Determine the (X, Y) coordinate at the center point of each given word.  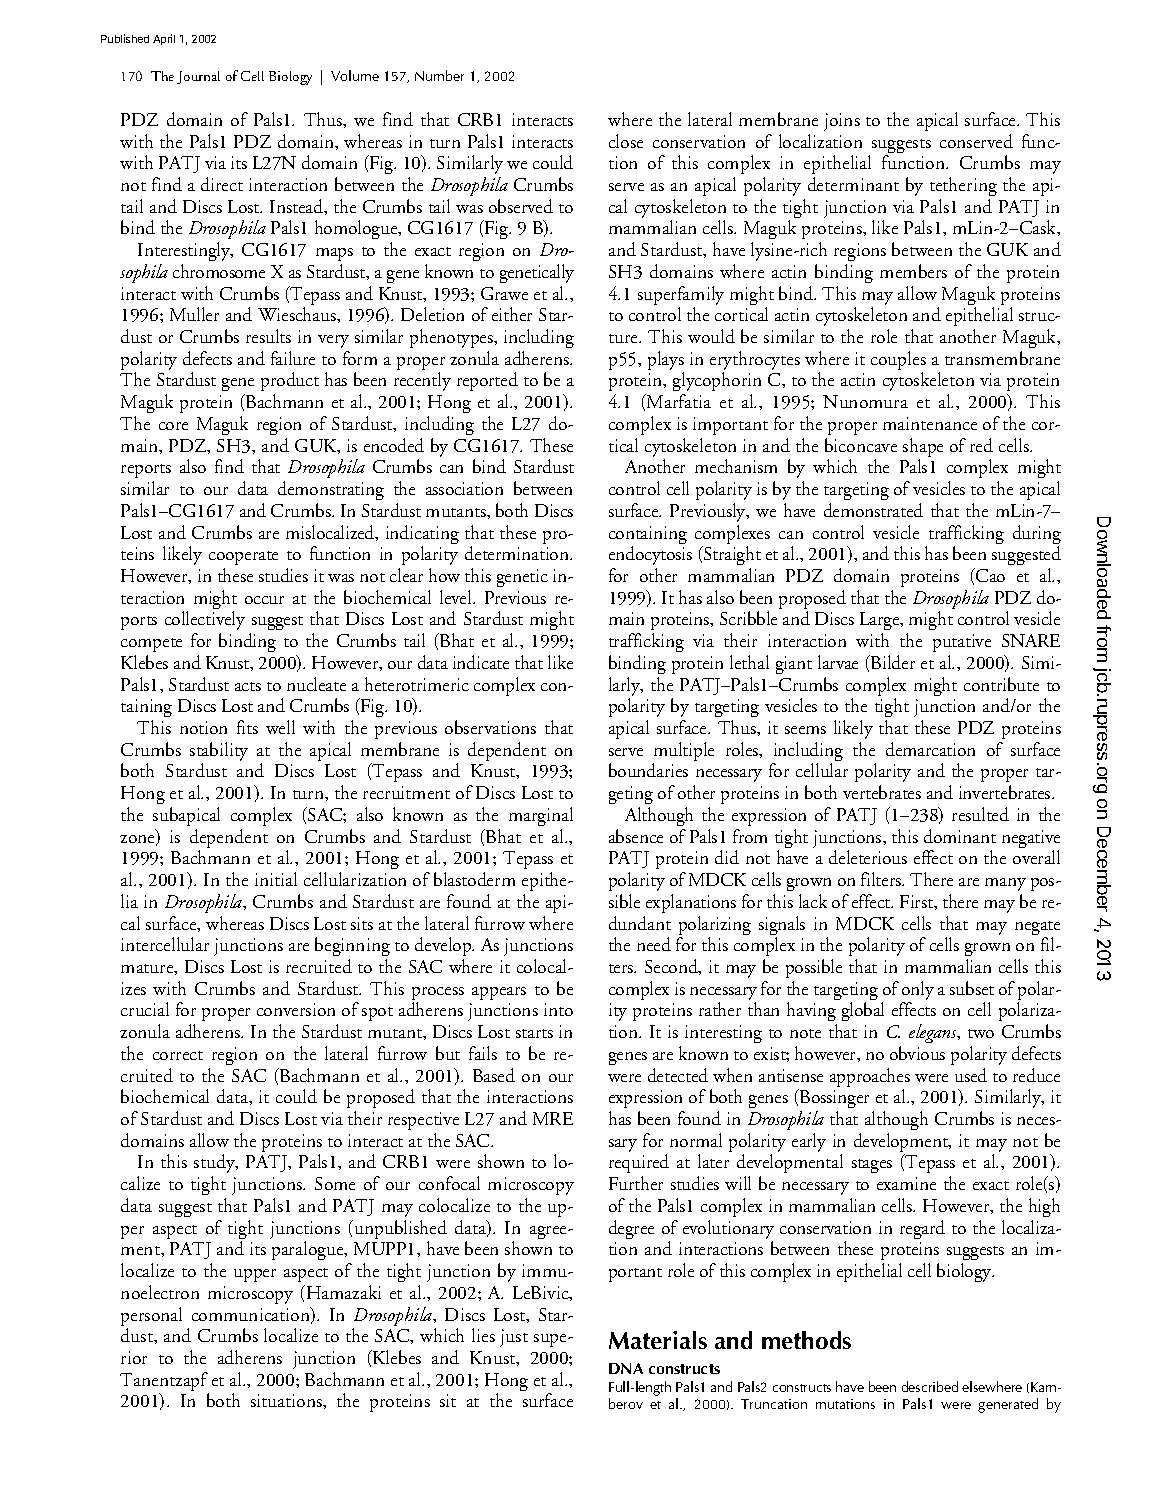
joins (842, 122)
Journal (198, 77)
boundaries (648, 770)
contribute (1001, 684)
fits (247, 727)
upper (255, 1275)
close (626, 141)
